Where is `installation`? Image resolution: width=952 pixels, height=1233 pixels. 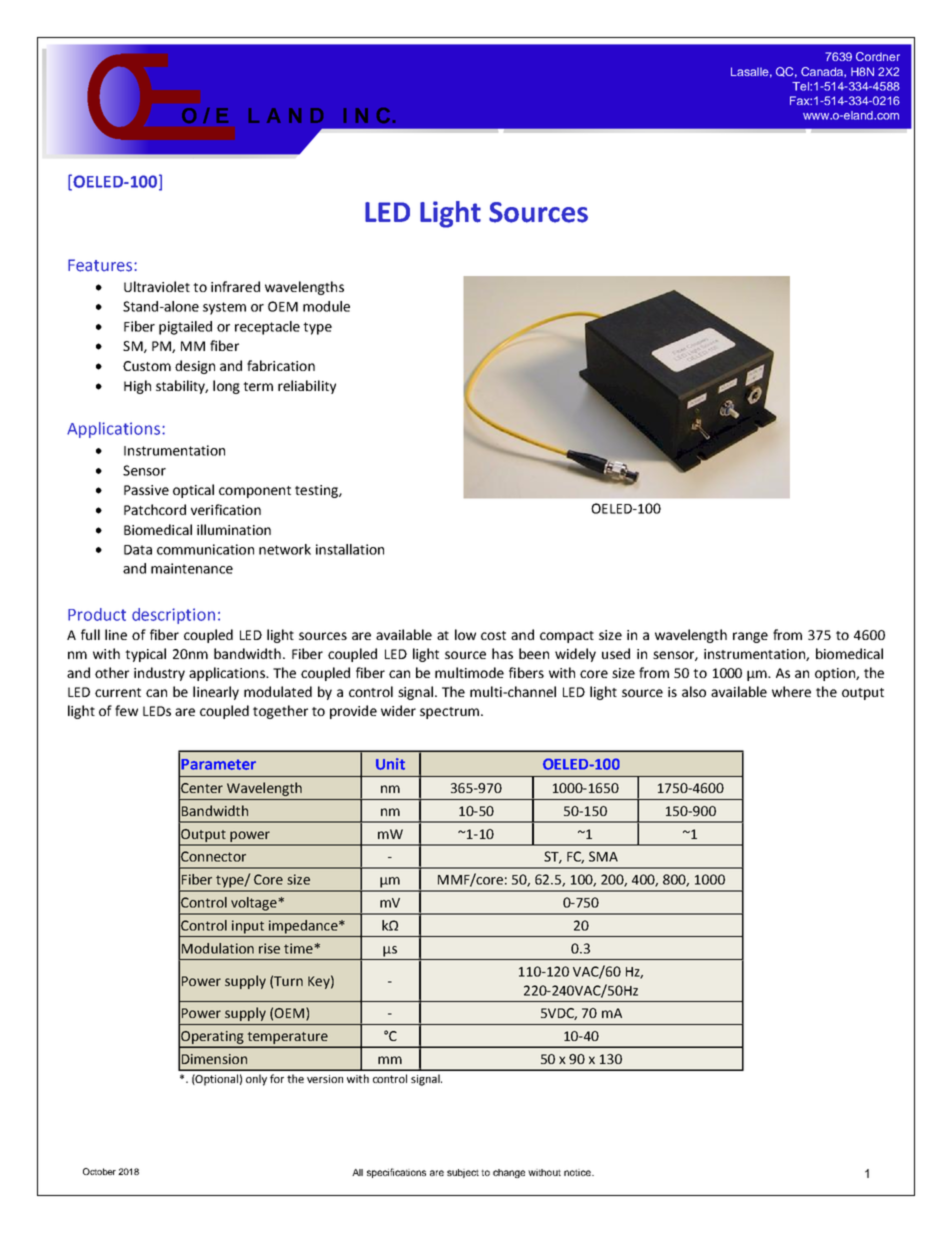
installation is located at coordinates (350, 549).
